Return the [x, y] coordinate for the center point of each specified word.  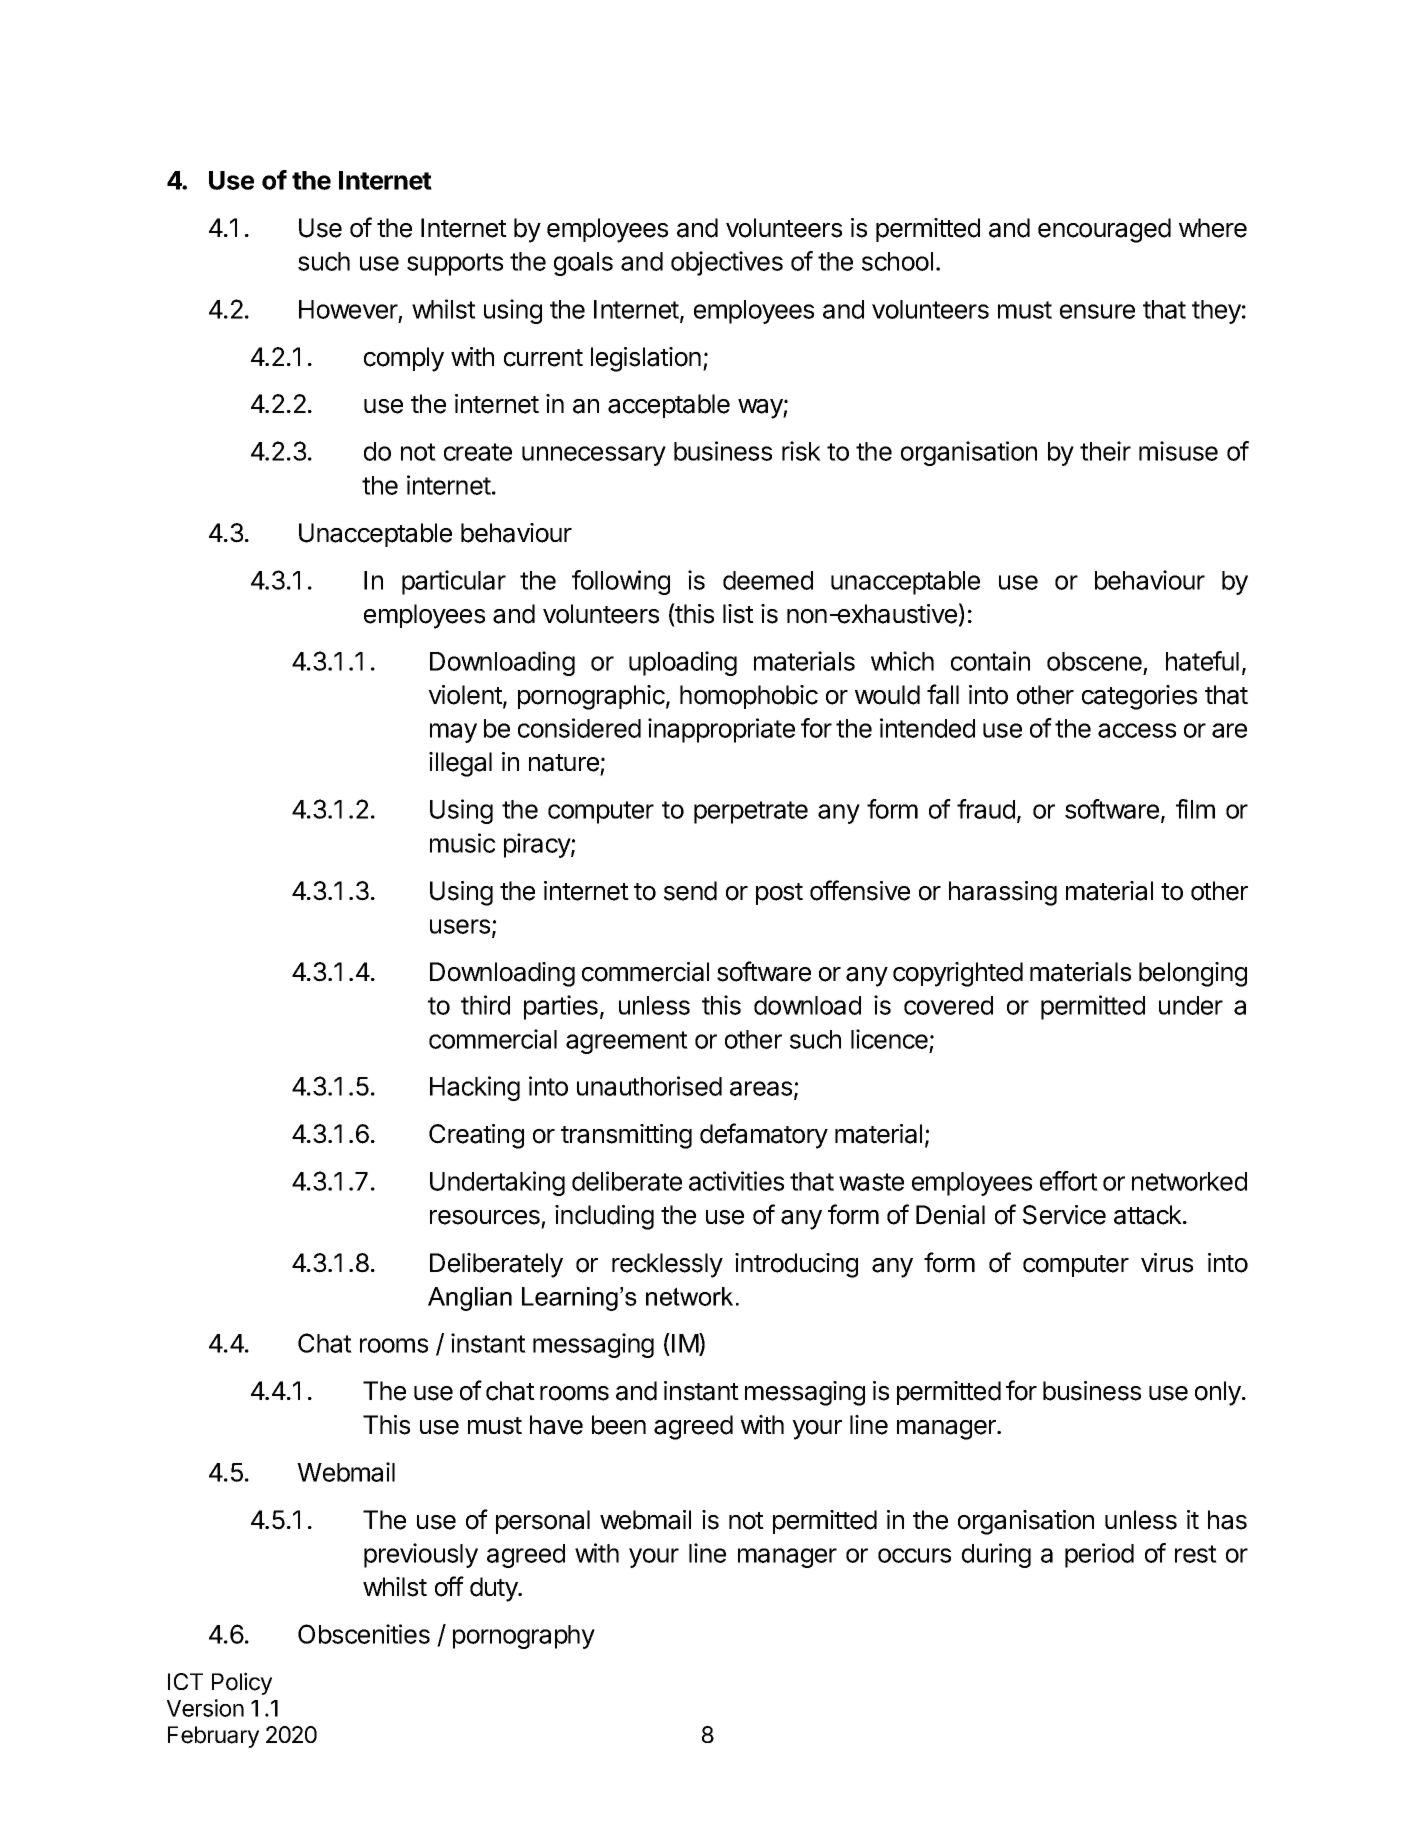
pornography [524, 1637]
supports [455, 264]
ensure [1097, 311]
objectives [727, 263]
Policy [242, 1683]
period [1099, 1555]
